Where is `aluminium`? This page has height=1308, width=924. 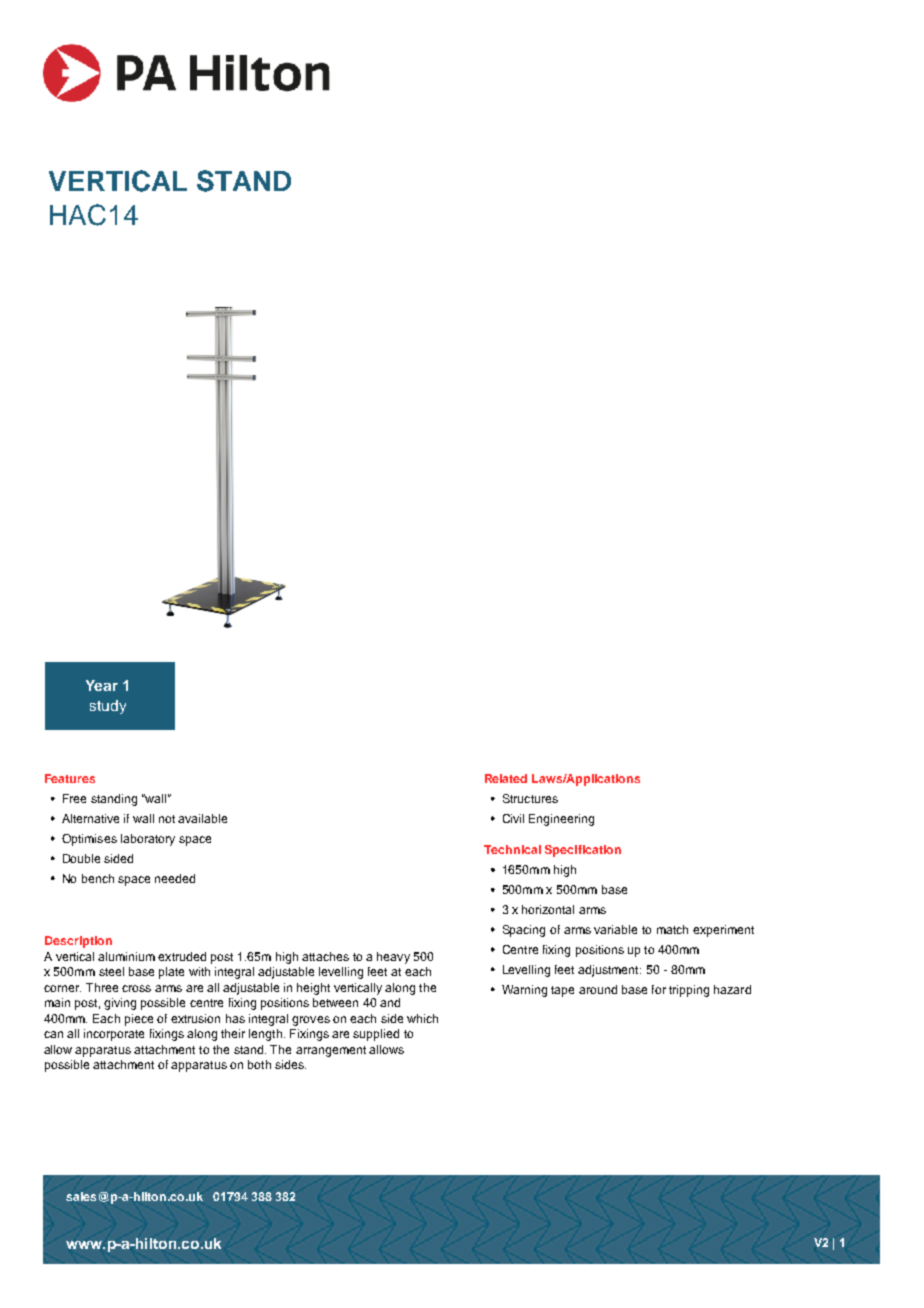
aluminium is located at coordinates (126, 956).
